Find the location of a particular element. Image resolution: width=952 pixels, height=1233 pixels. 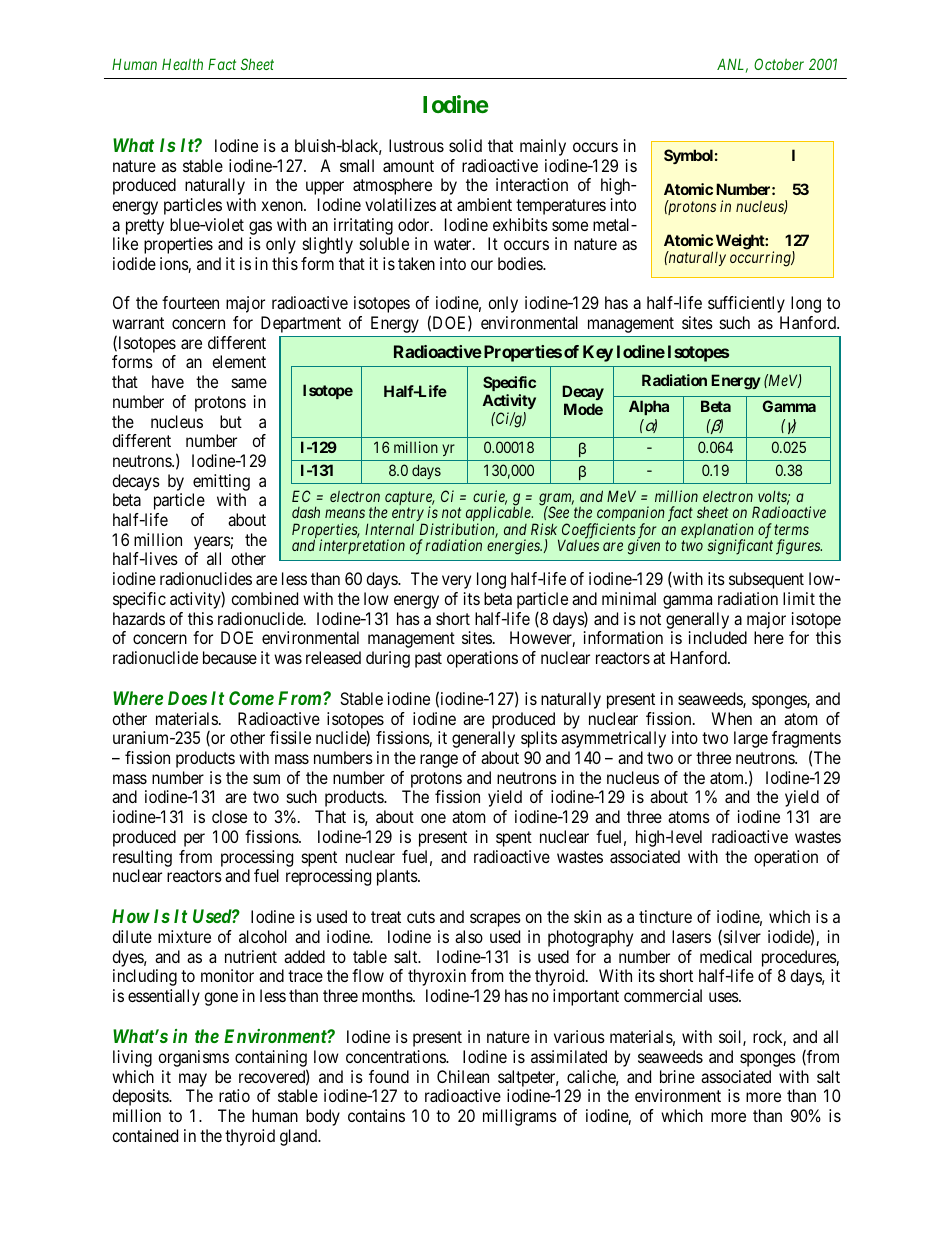

Chilean is located at coordinates (463, 1076).
